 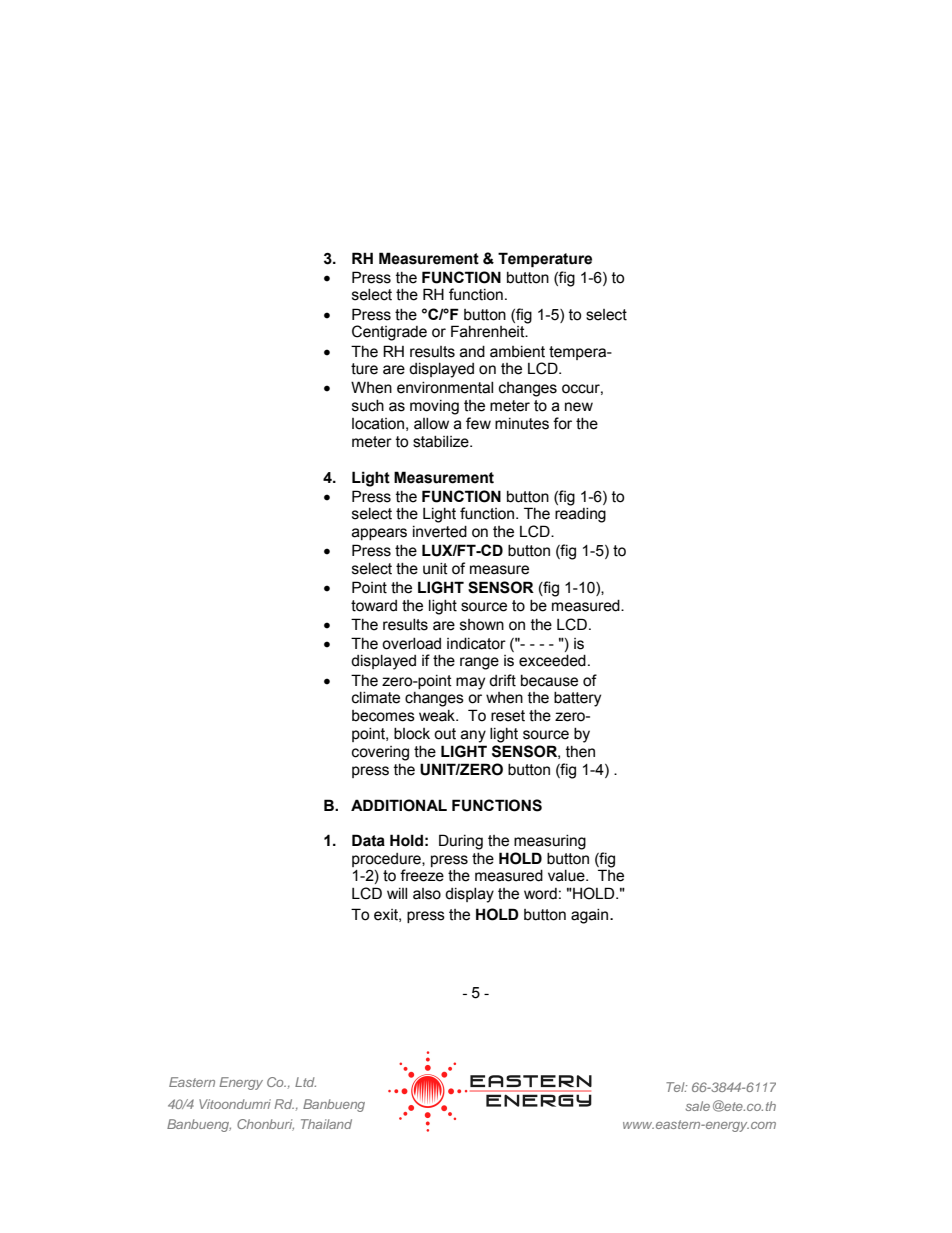 I want to click on shown, so click(x=482, y=625).
